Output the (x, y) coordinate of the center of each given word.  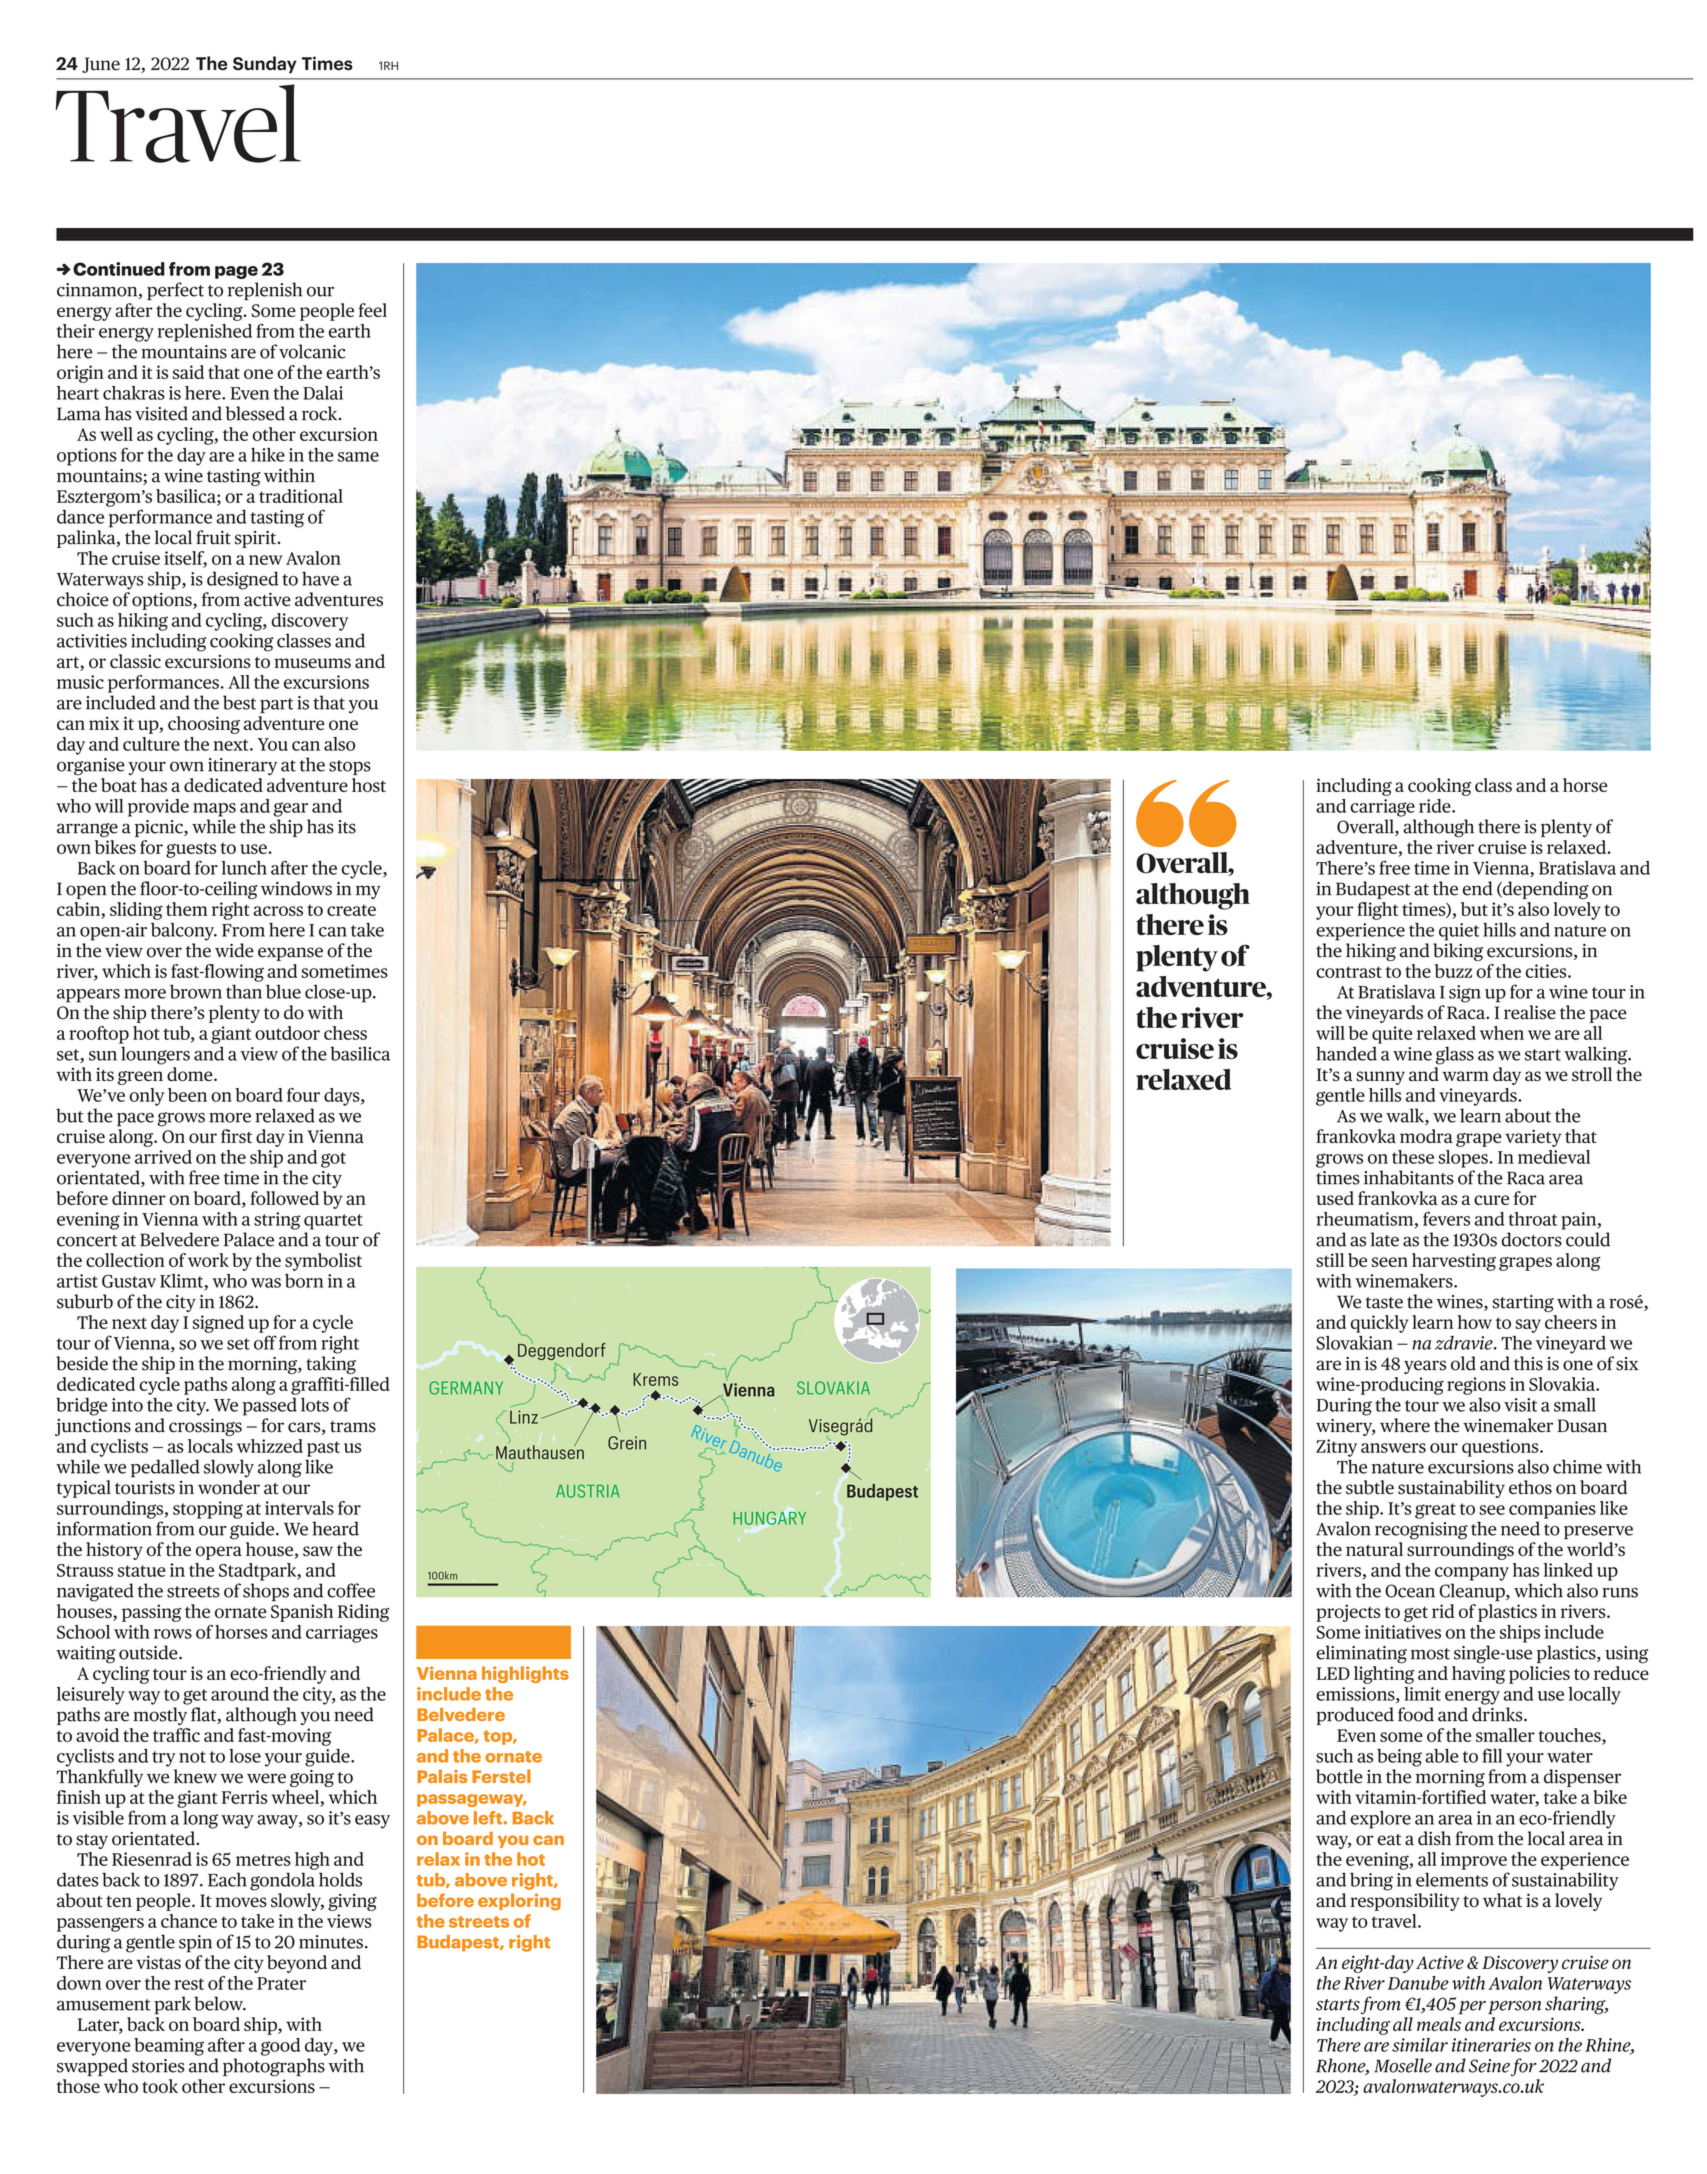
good (280, 2047)
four (303, 1095)
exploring (519, 1901)
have (320, 578)
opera (219, 1553)
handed (1346, 1053)
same (358, 457)
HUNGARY (769, 1518)
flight (1377, 911)
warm (1465, 1076)
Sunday (265, 65)
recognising (1421, 1531)
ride (1436, 806)
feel (372, 310)
